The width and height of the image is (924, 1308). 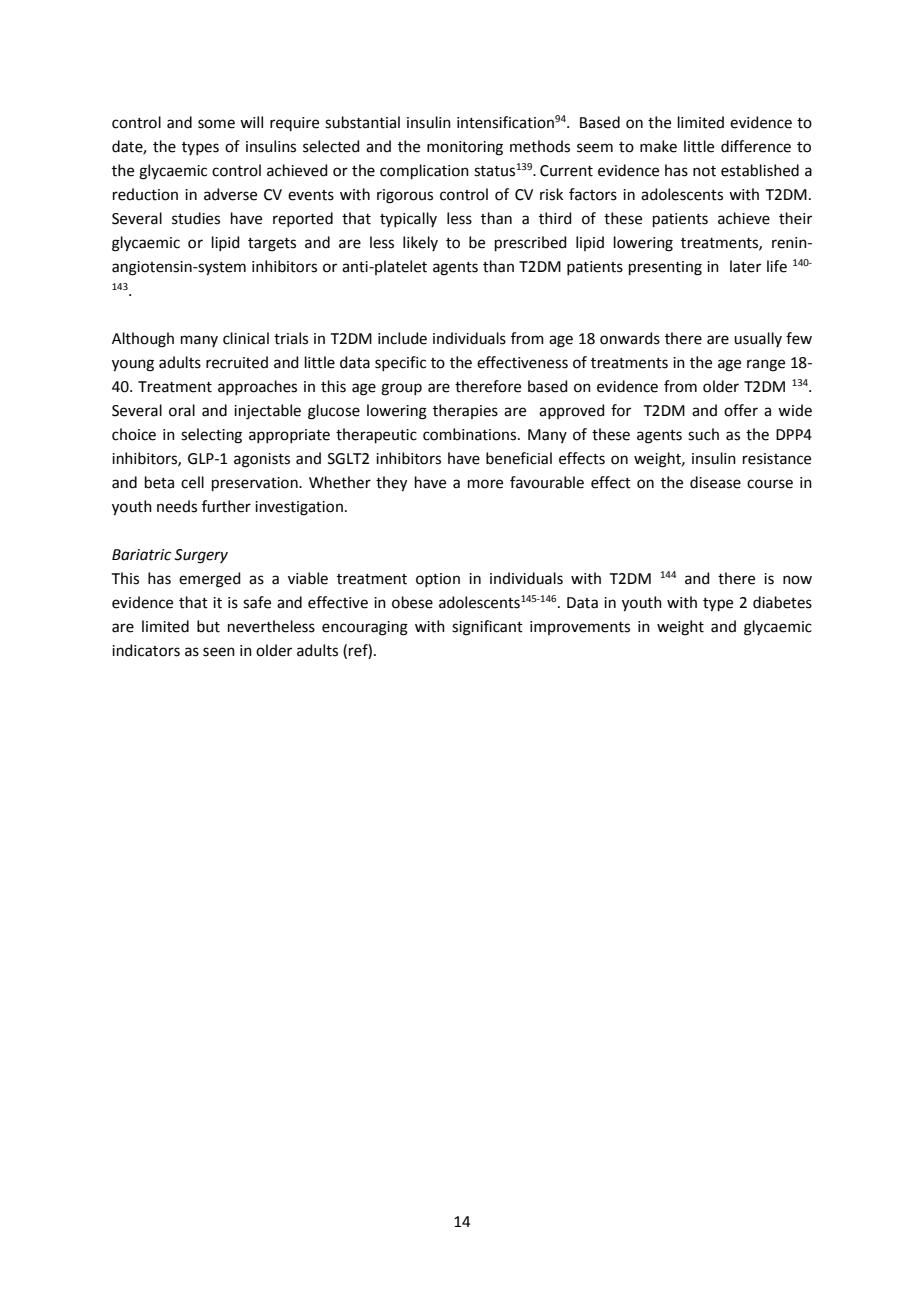 What do you see at coordinates (192, 482) in the image?
I see `cell` at bounding box center [192, 482].
